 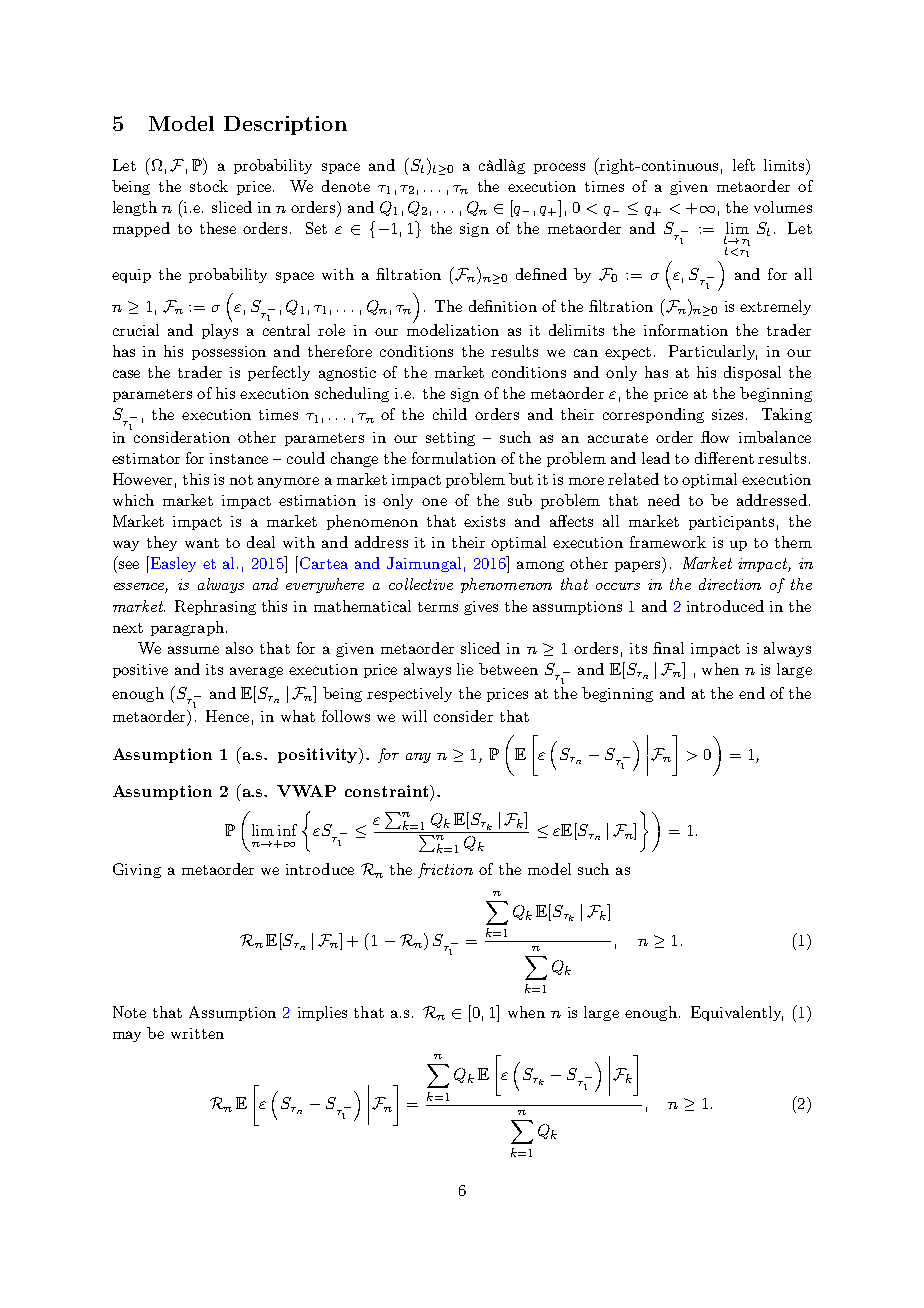 I want to click on written, so click(x=197, y=1033).
